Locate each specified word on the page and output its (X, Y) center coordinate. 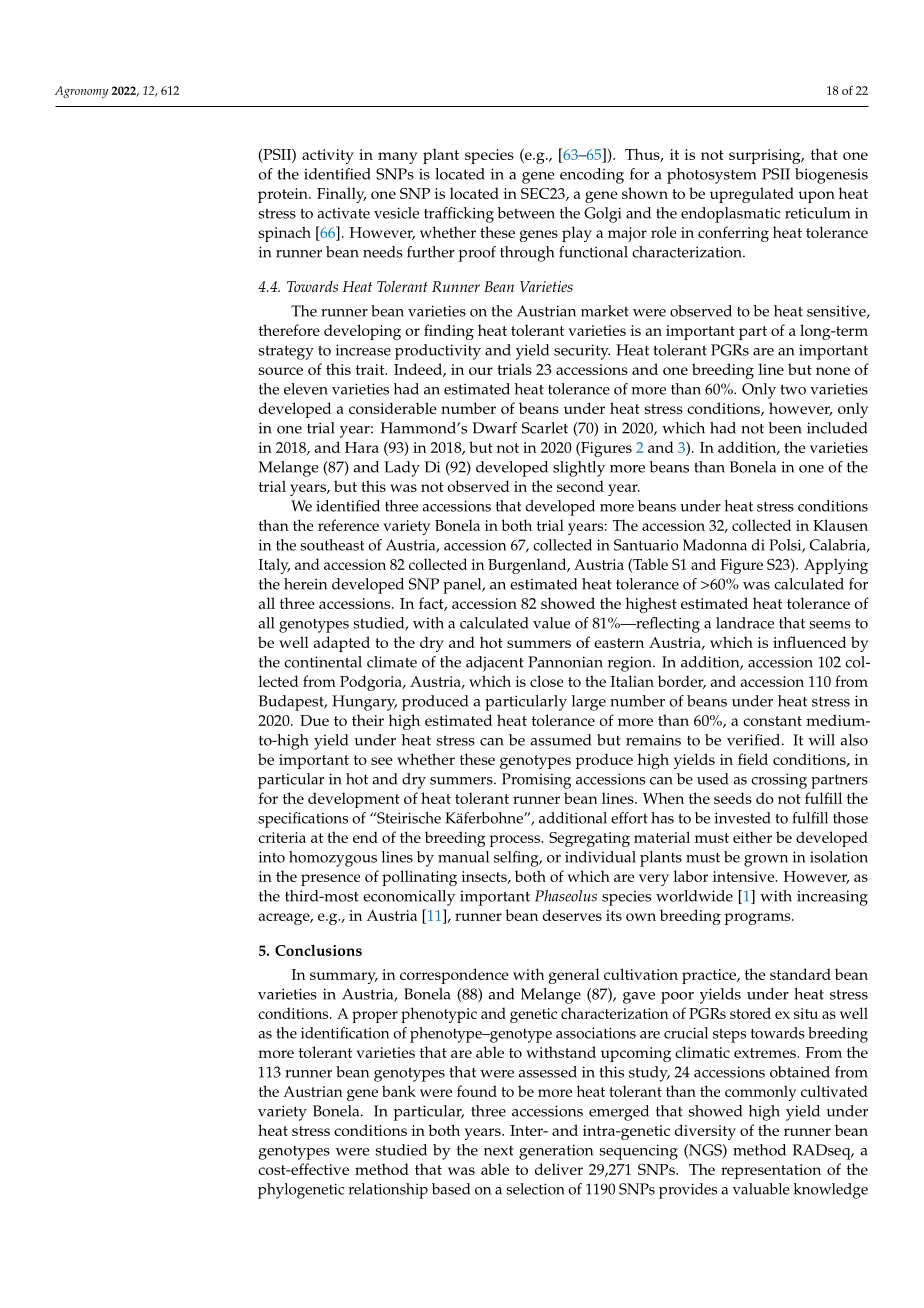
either (752, 837)
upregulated (752, 195)
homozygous (333, 859)
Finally (342, 195)
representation (771, 1171)
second (580, 486)
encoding (592, 176)
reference (348, 525)
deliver (559, 1169)
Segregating (589, 839)
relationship (388, 1191)
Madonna (715, 545)
